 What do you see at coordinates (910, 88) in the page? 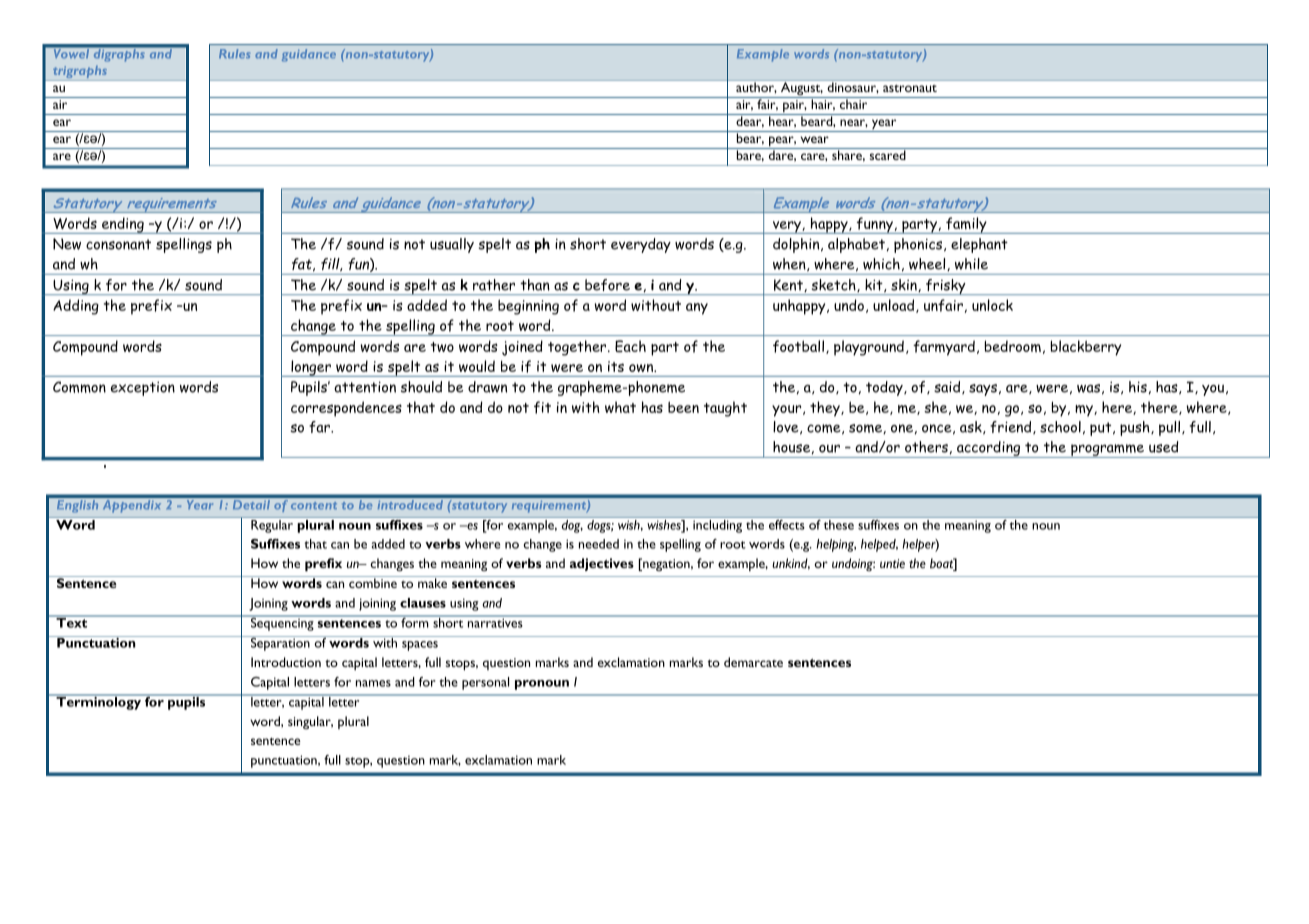
I see `astronaut` at bounding box center [910, 88].
